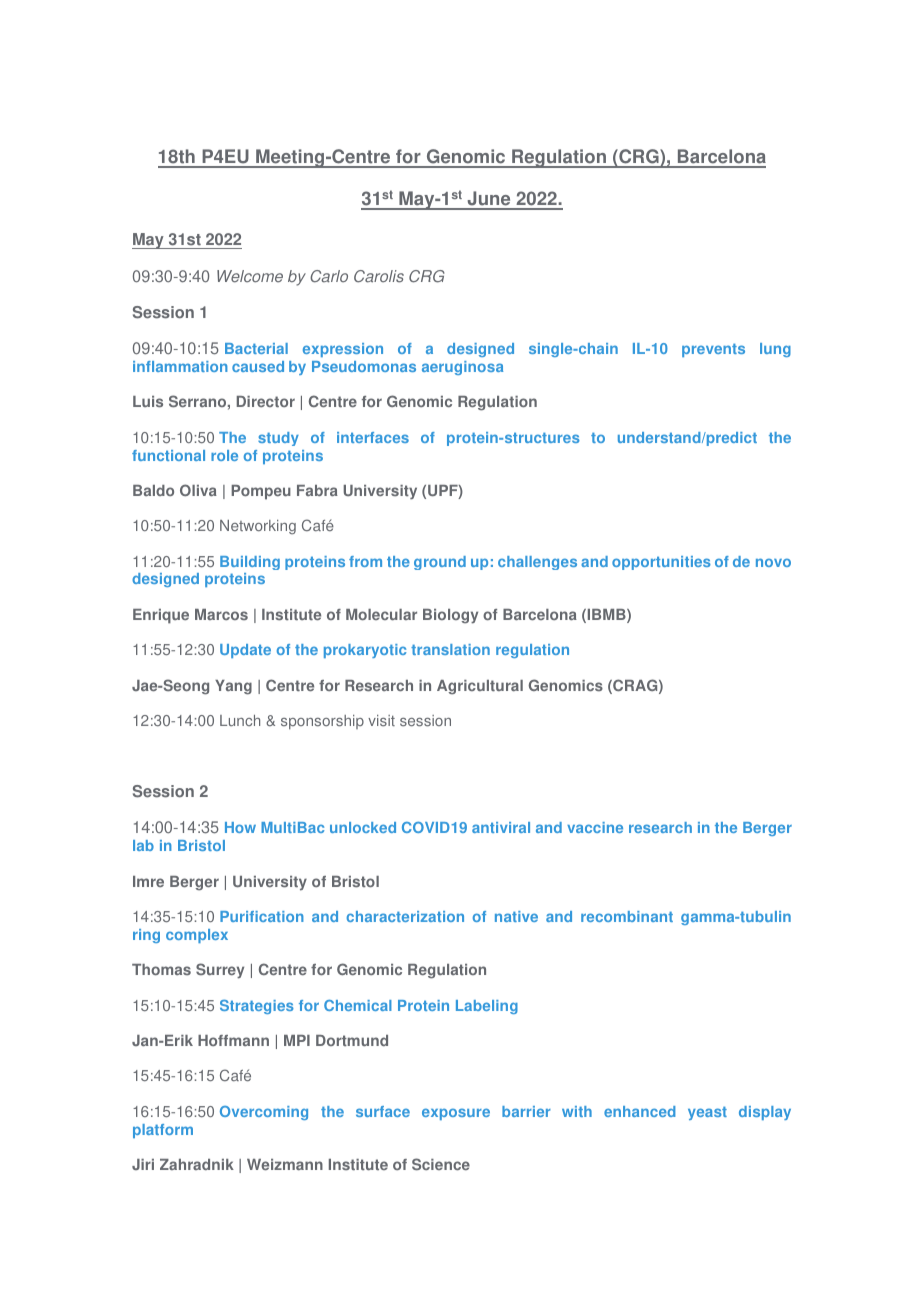 The width and height of the screenshot is (924, 1308). I want to click on exposure, so click(456, 1114).
